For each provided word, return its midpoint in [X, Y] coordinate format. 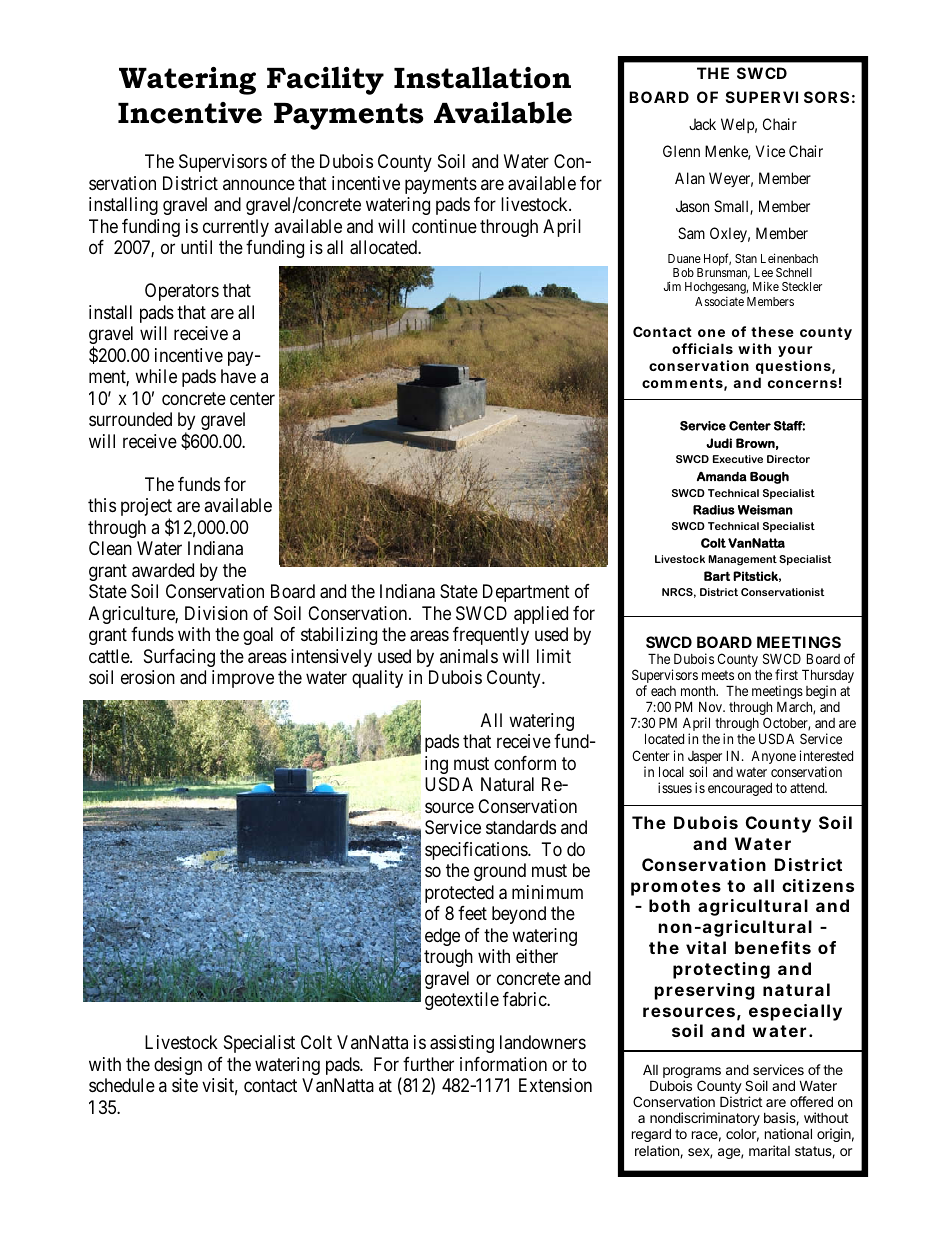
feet [472, 913]
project [146, 508]
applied [541, 615]
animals [469, 656]
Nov [711, 707]
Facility [325, 80]
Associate [719, 301]
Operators [182, 292]
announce [259, 184]
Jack [702, 124]
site [185, 1085]
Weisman [765, 510]
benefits [773, 947]
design [178, 1066]
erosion [148, 677]
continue [444, 226]
